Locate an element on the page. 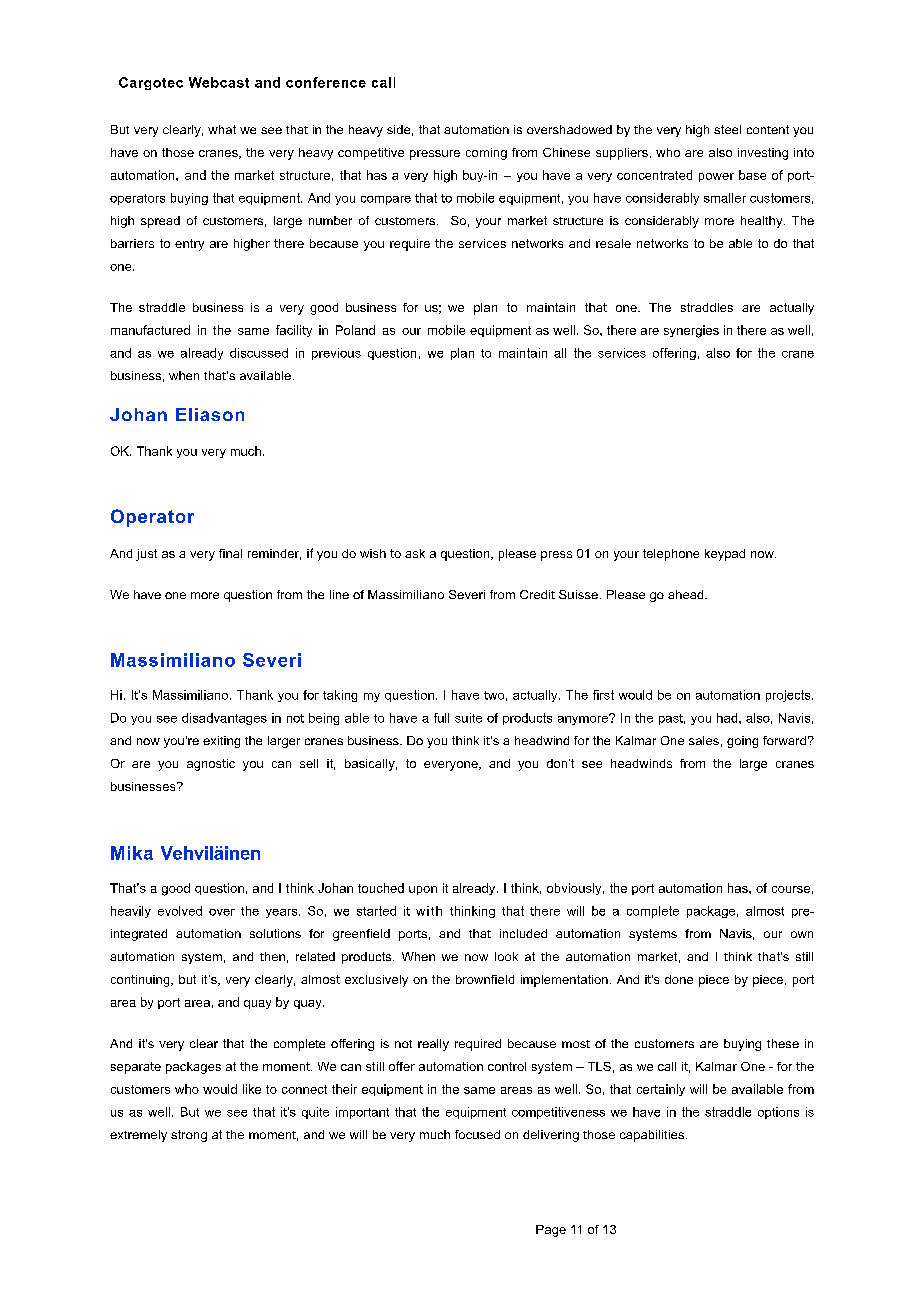 This document has height=1308, width=924. Eliason is located at coordinates (210, 414).
